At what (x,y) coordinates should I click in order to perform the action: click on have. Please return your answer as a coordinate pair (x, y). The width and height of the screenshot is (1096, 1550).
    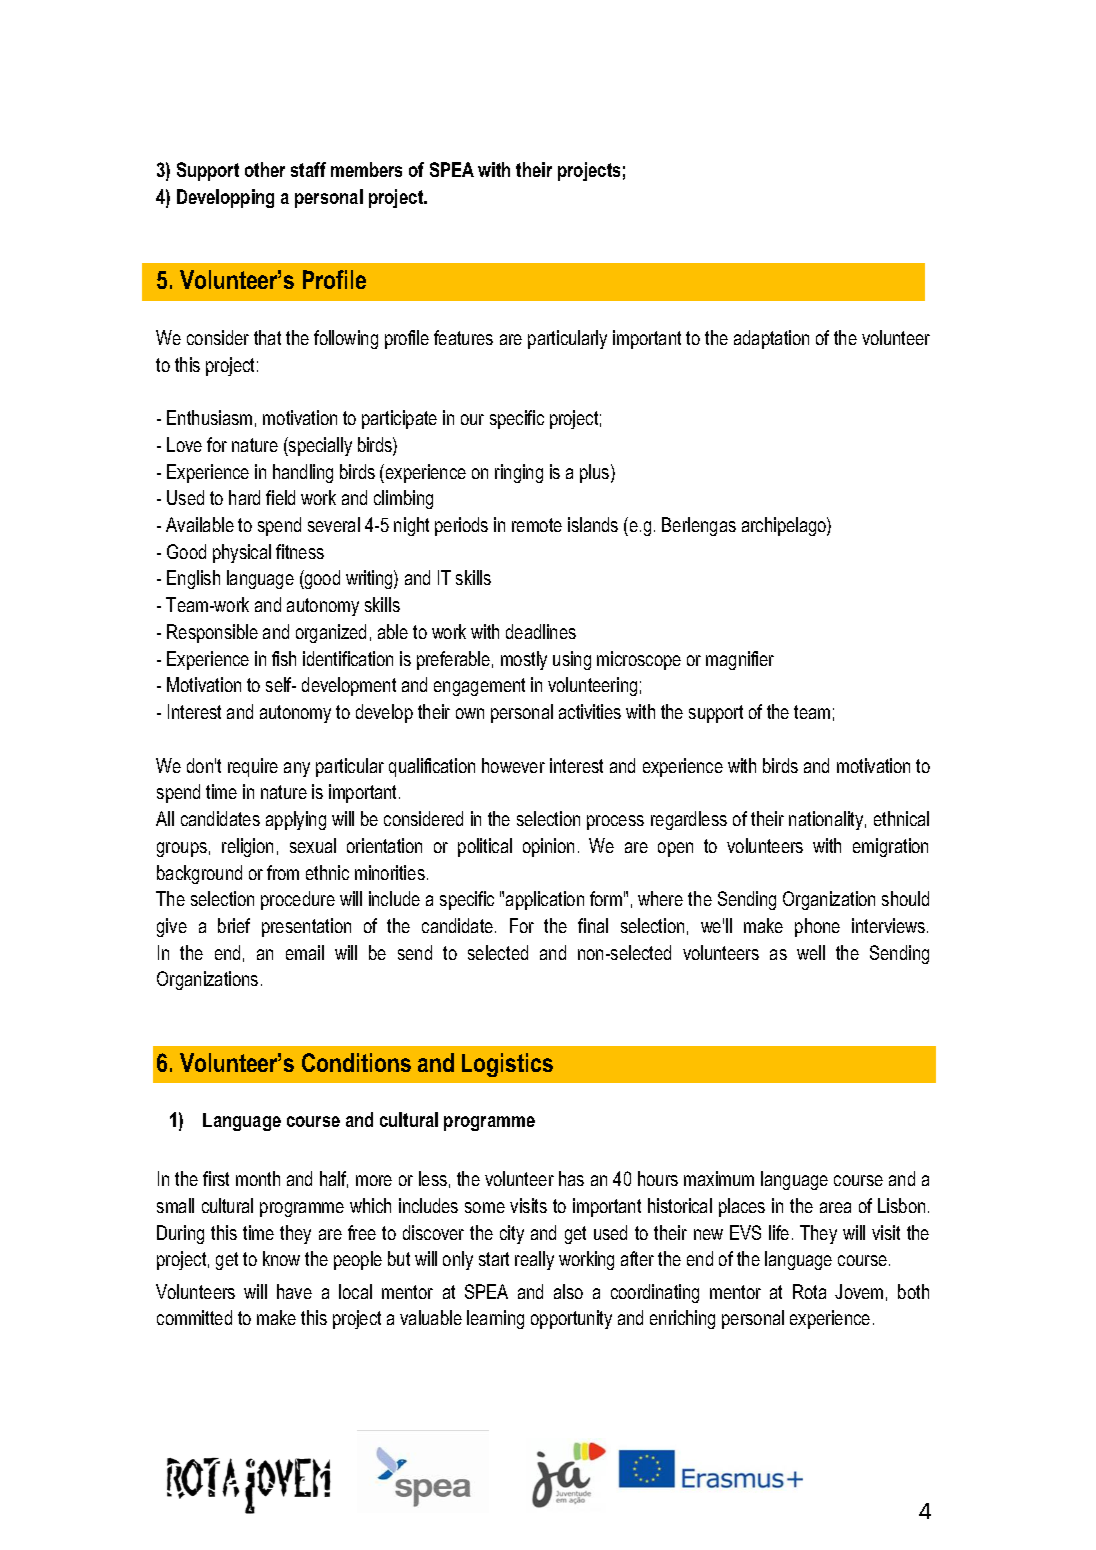
    Looking at the image, I should click on (294, 1291).
